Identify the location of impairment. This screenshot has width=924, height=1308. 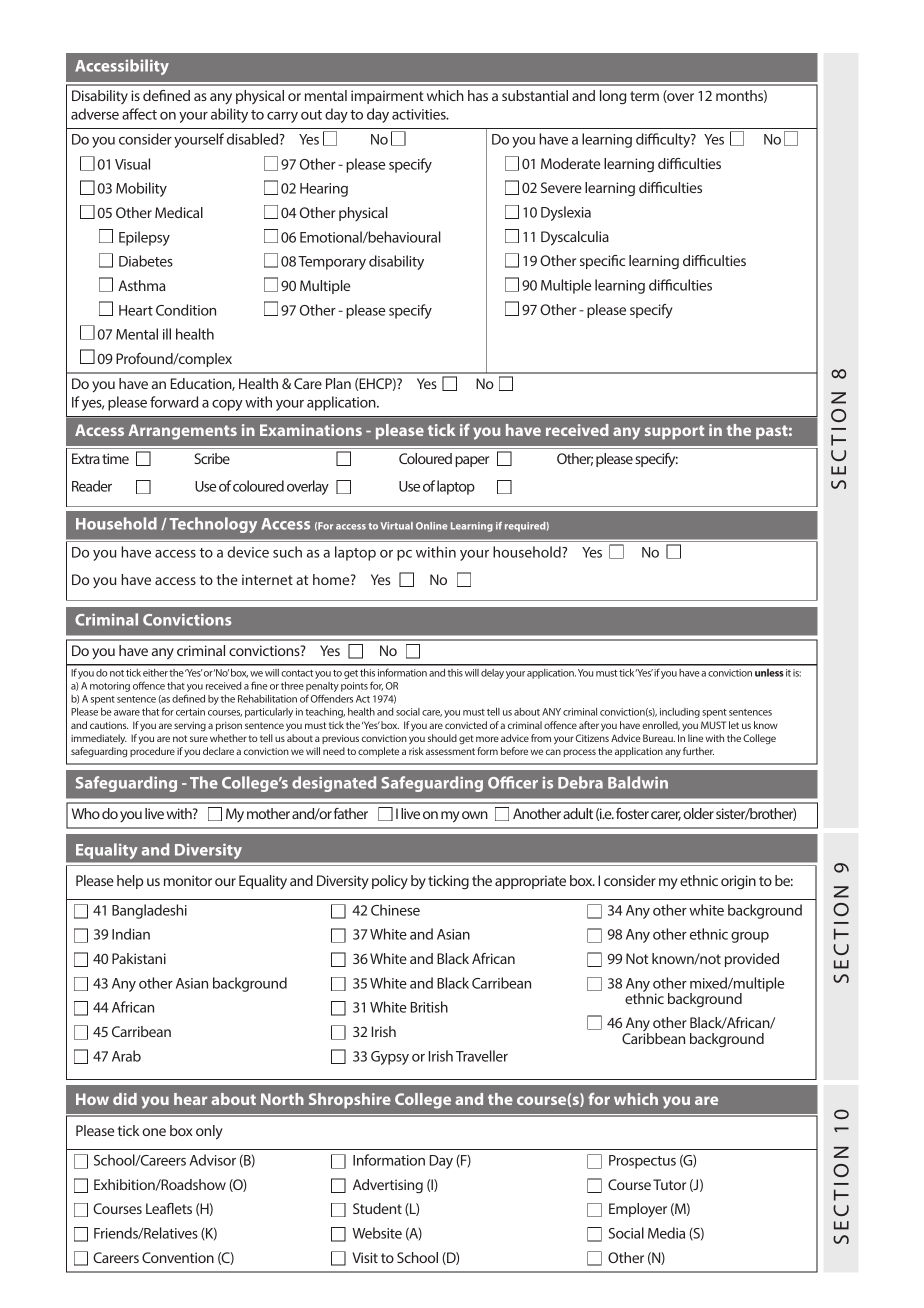
(387, 97).
